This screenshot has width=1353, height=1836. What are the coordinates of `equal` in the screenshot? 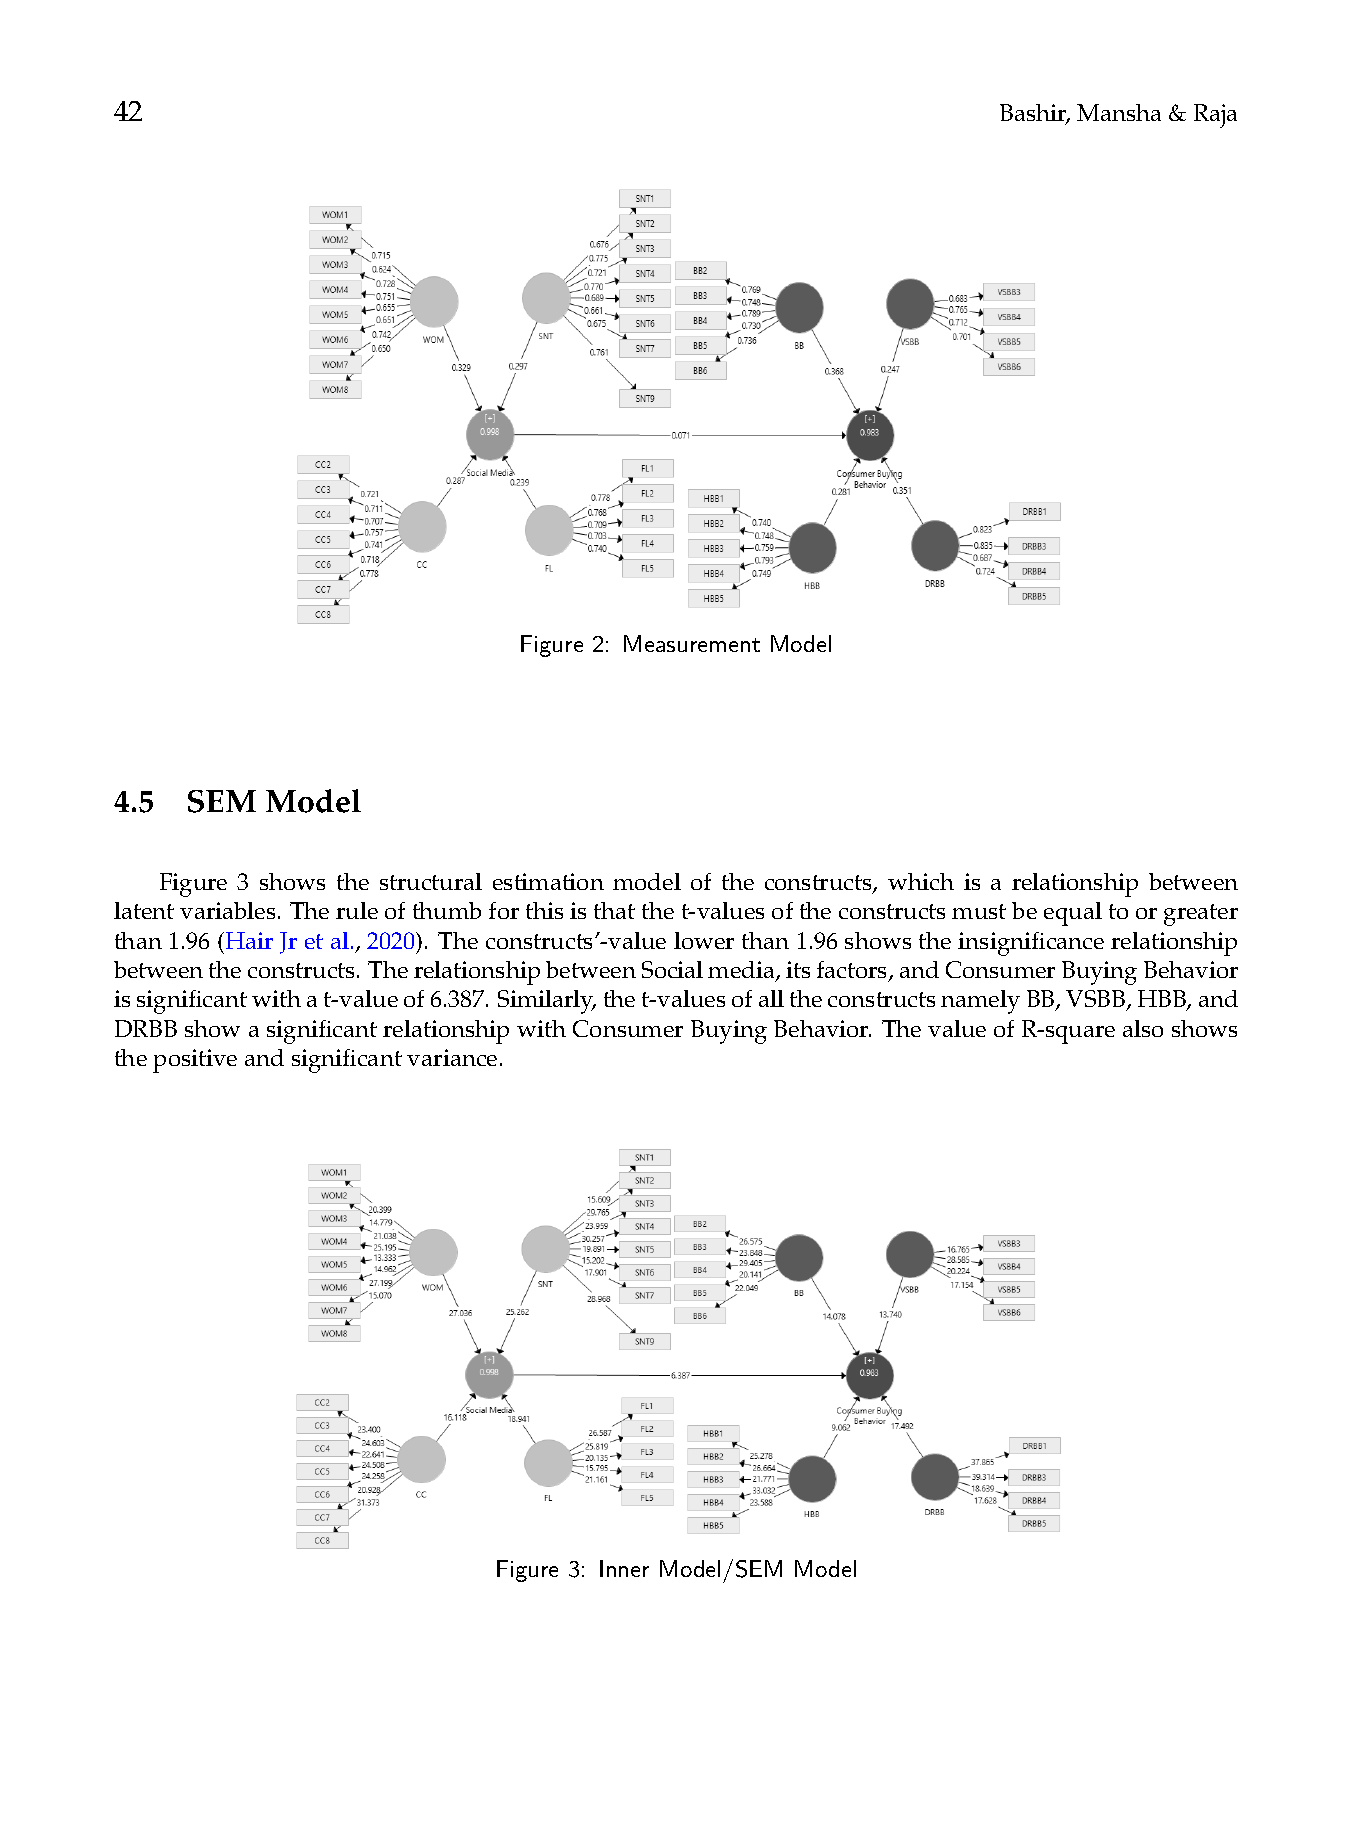 It's located at (1073, 914).
